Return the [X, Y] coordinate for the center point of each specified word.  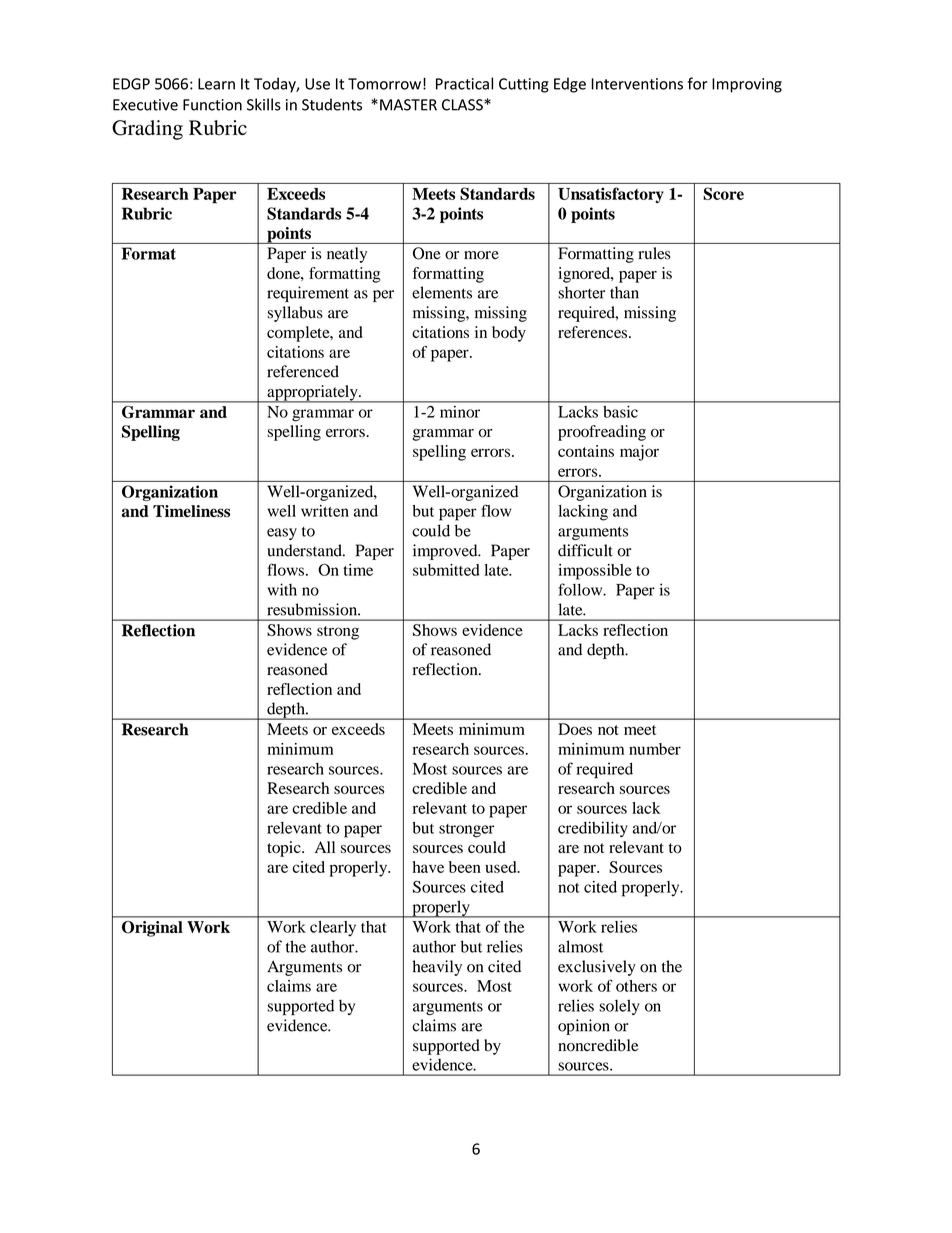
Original [152, 929]
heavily [437, 968]
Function [212, 105]
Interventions [637, 84]
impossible [595, 572]
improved [446, 552]
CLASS [463, 105]
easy [282, 534]
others [636, 986]
